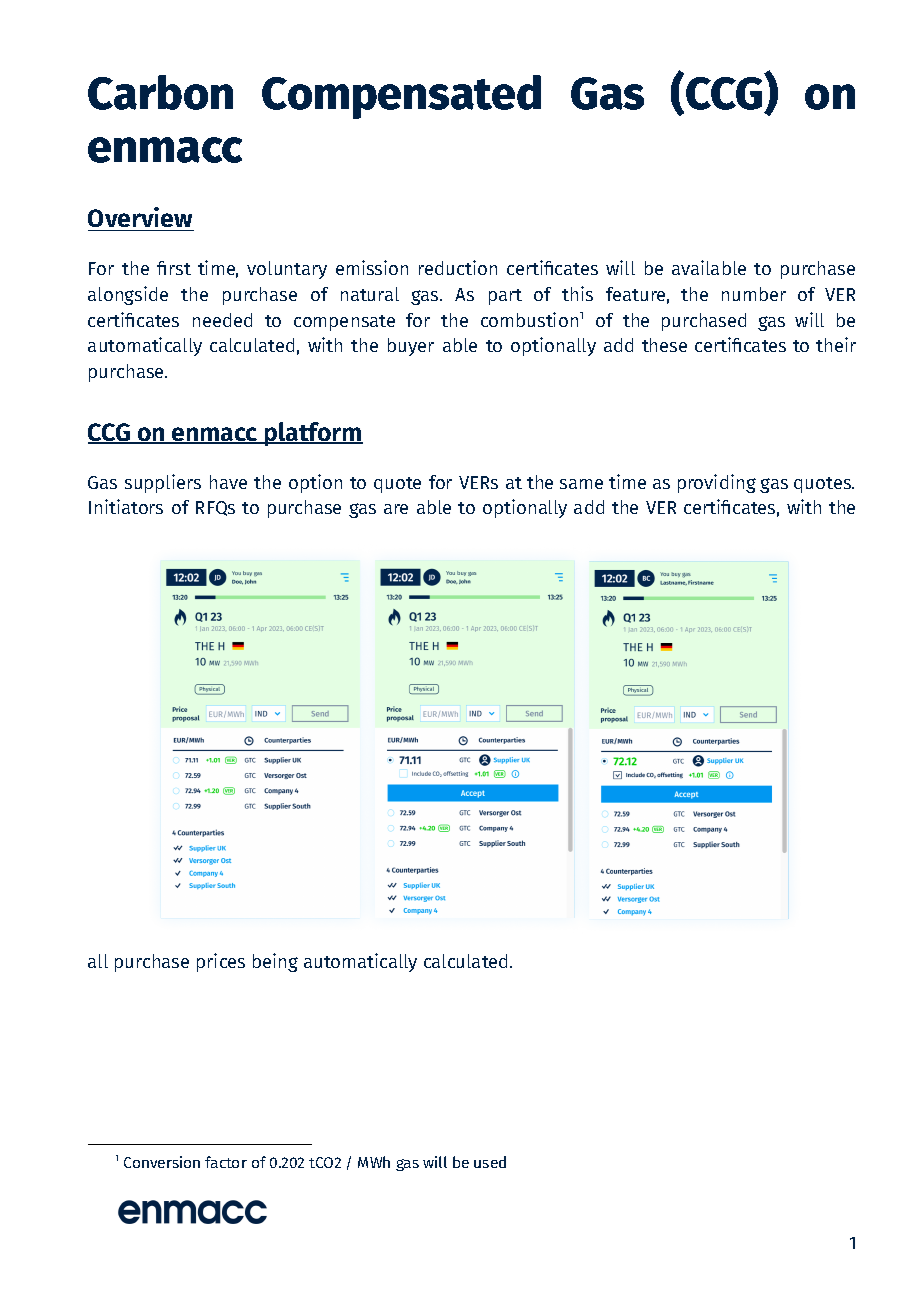 The height and width of the page is (1307, 924). What do you see at coordinates (126, 506) in the page?
I see `Initiators` at bounding box center [126, 506].
